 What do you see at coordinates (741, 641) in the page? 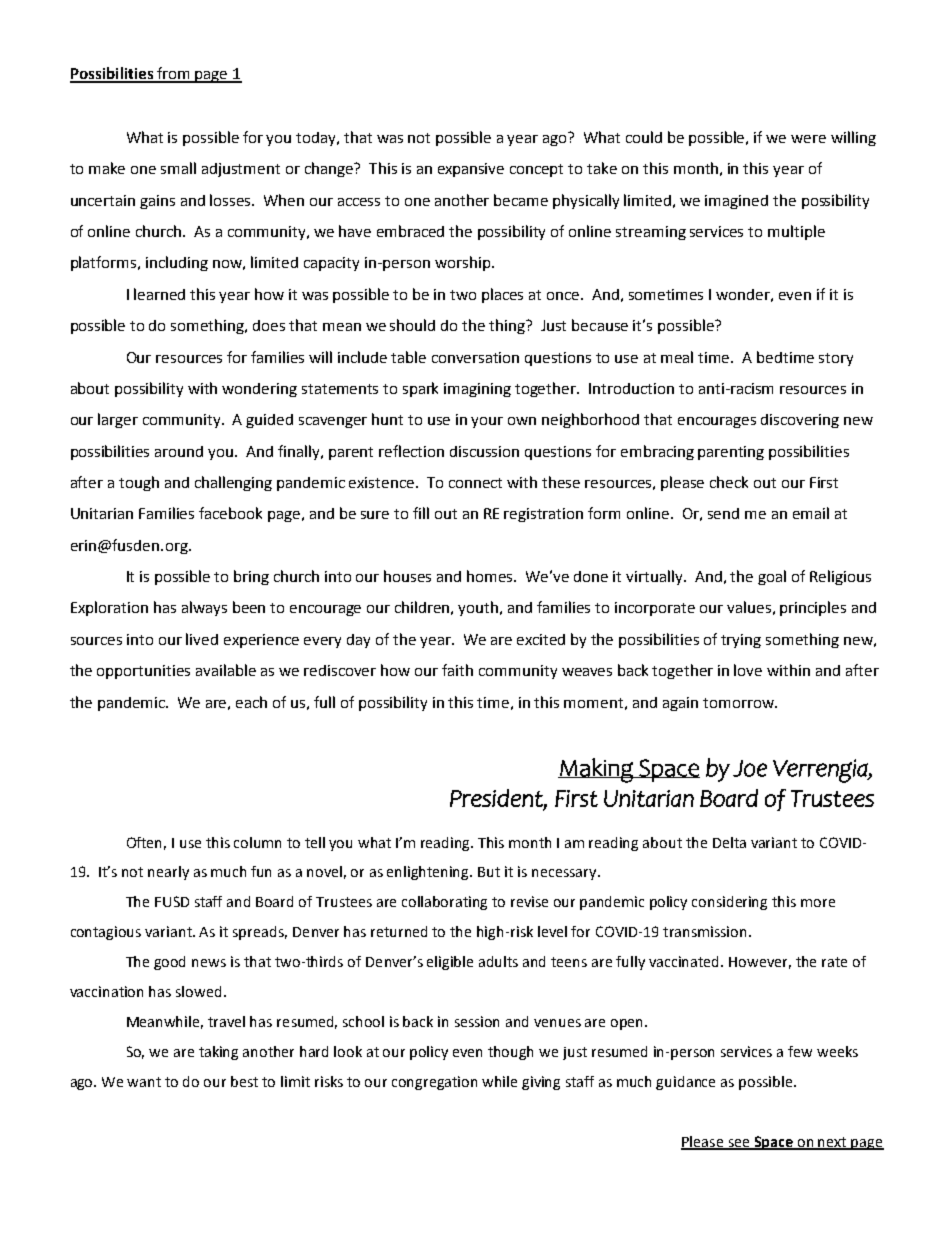
I see `trying` at bounding box center [741, 641].
